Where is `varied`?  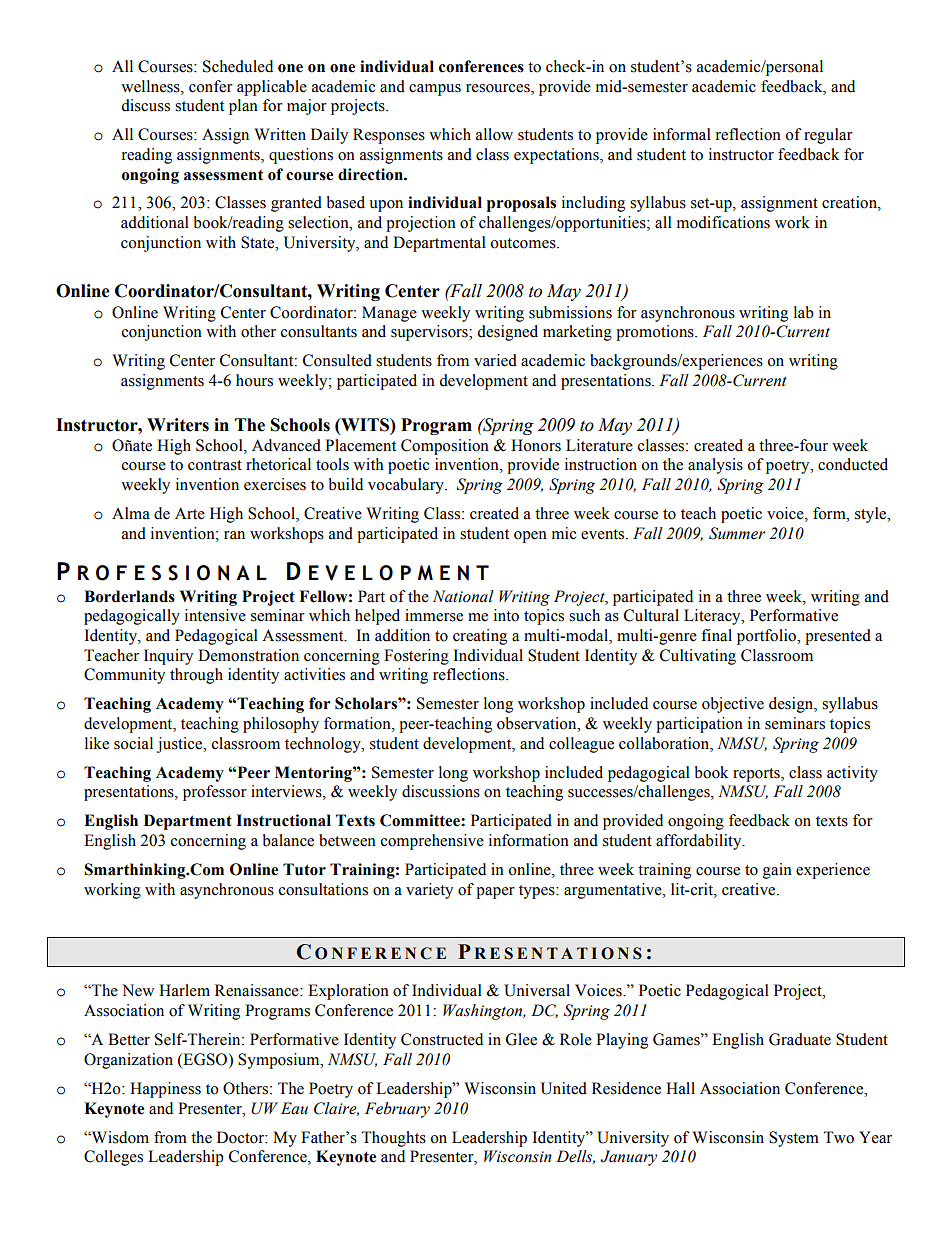 varied is located at coordinates (495, 360).
